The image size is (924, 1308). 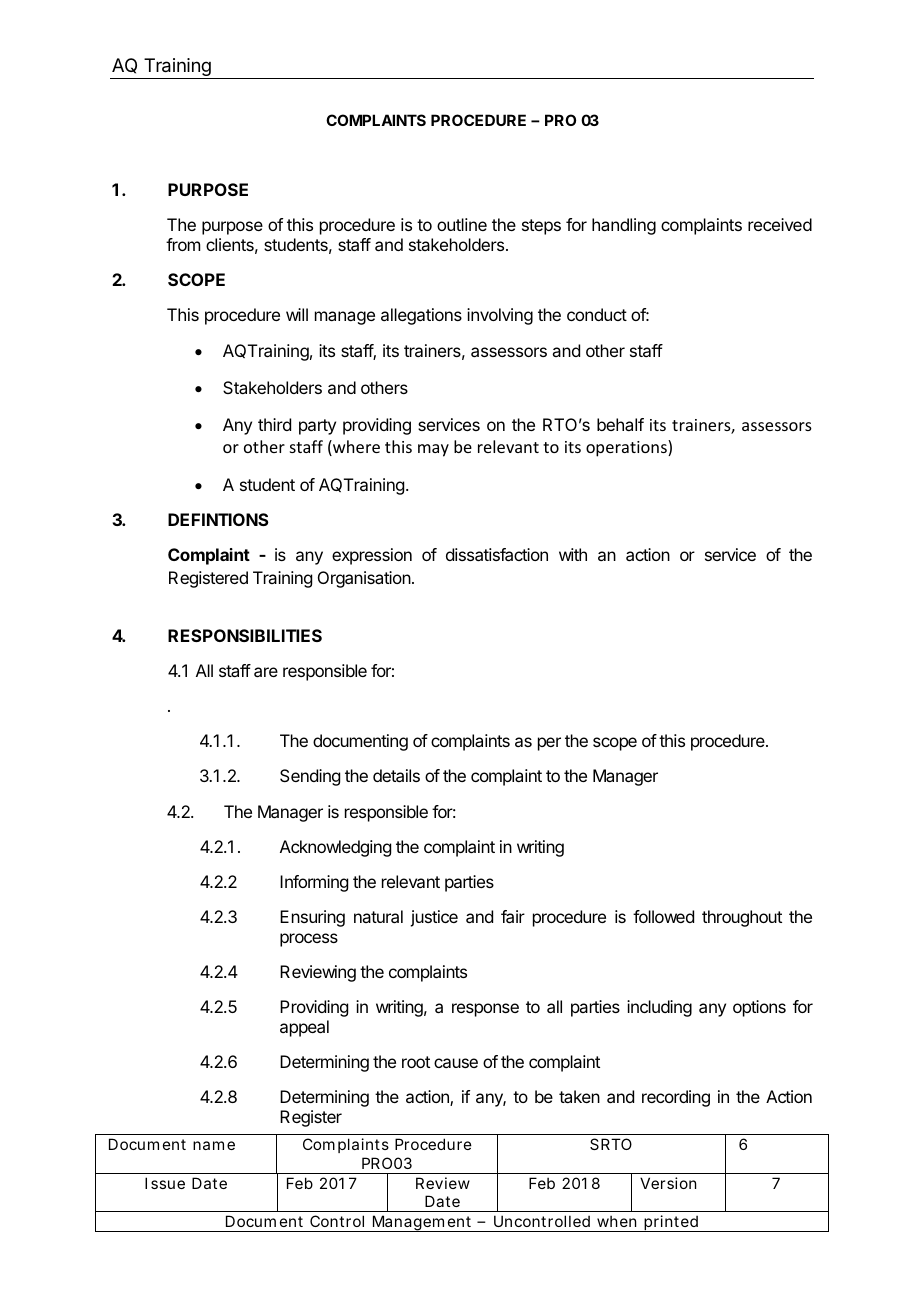 What do you see at coordinates (659, 1008) in the document?
I see `including` at bounding box center [659, 1008].
